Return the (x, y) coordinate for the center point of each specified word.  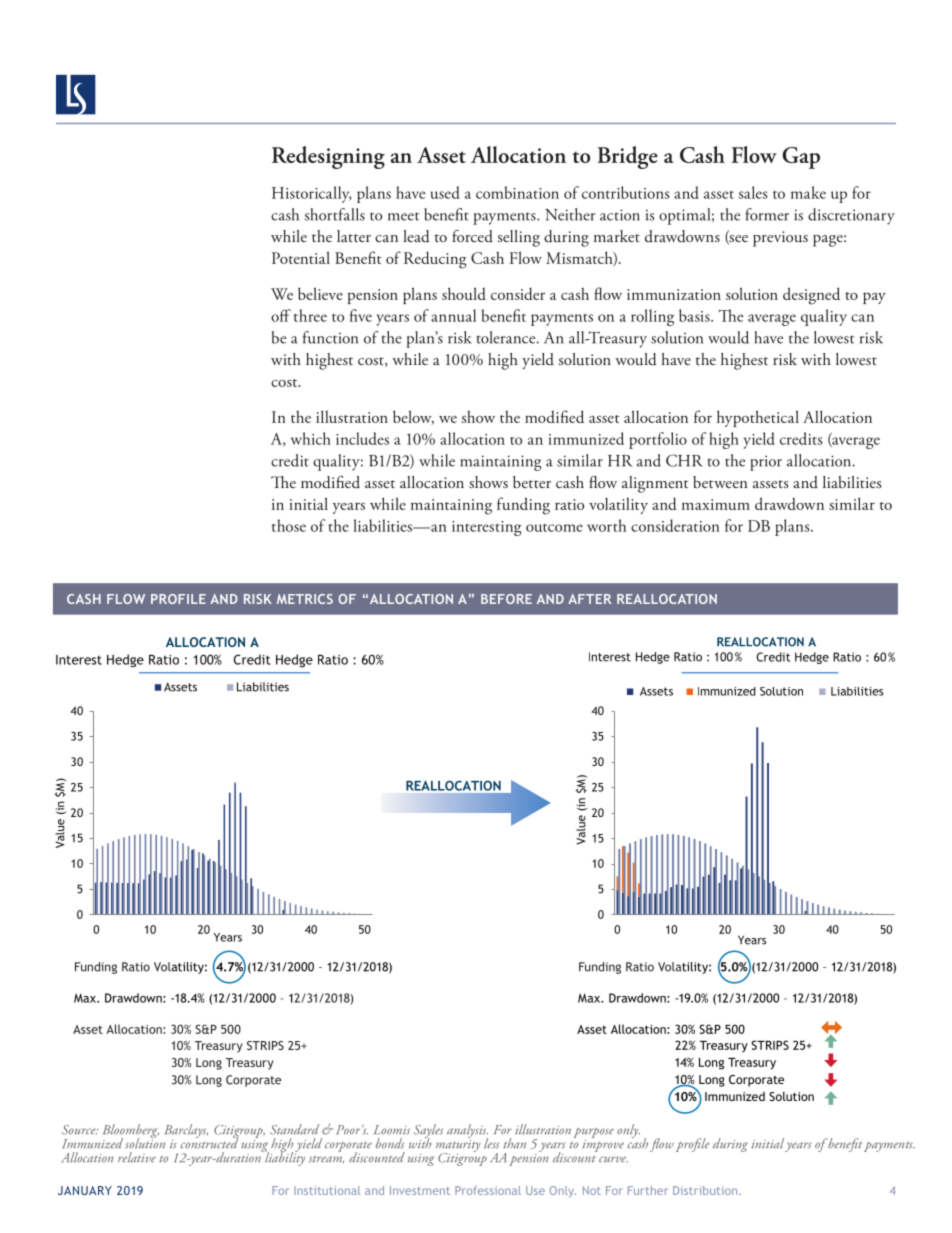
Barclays (186, 1132)
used (445, 192)
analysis (467, 1132)
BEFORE (506, 599)
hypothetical (758, 418)
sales (753, 192)
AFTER (590, 599)
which (311, 438)
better (532, 482)
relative (137, 1157)
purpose (594, 1134)
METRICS (305, 599)
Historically (311, 194)
